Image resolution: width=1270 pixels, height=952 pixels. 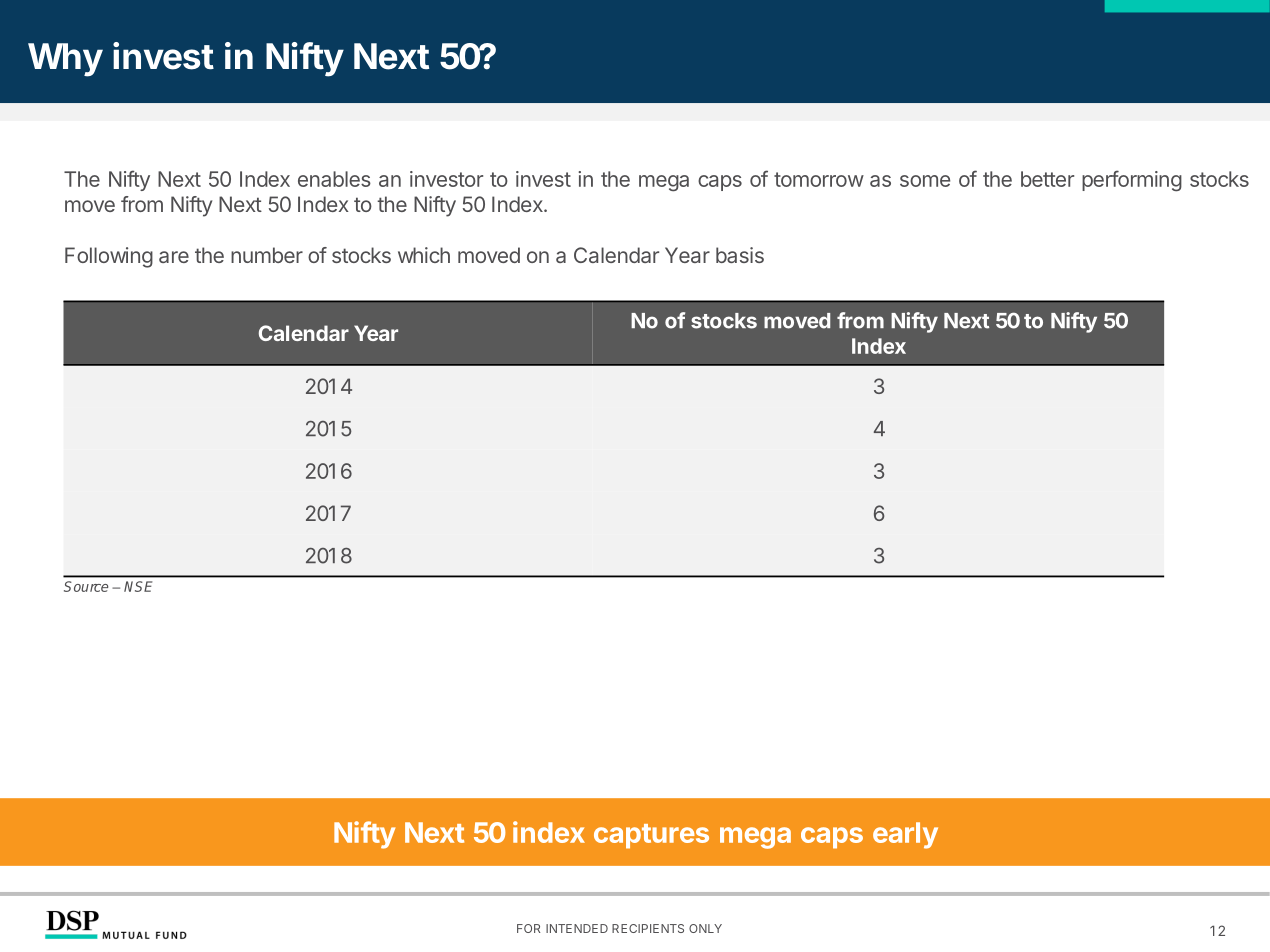 I want to click on RECIPIENTS, so click(x=648, y=928).
